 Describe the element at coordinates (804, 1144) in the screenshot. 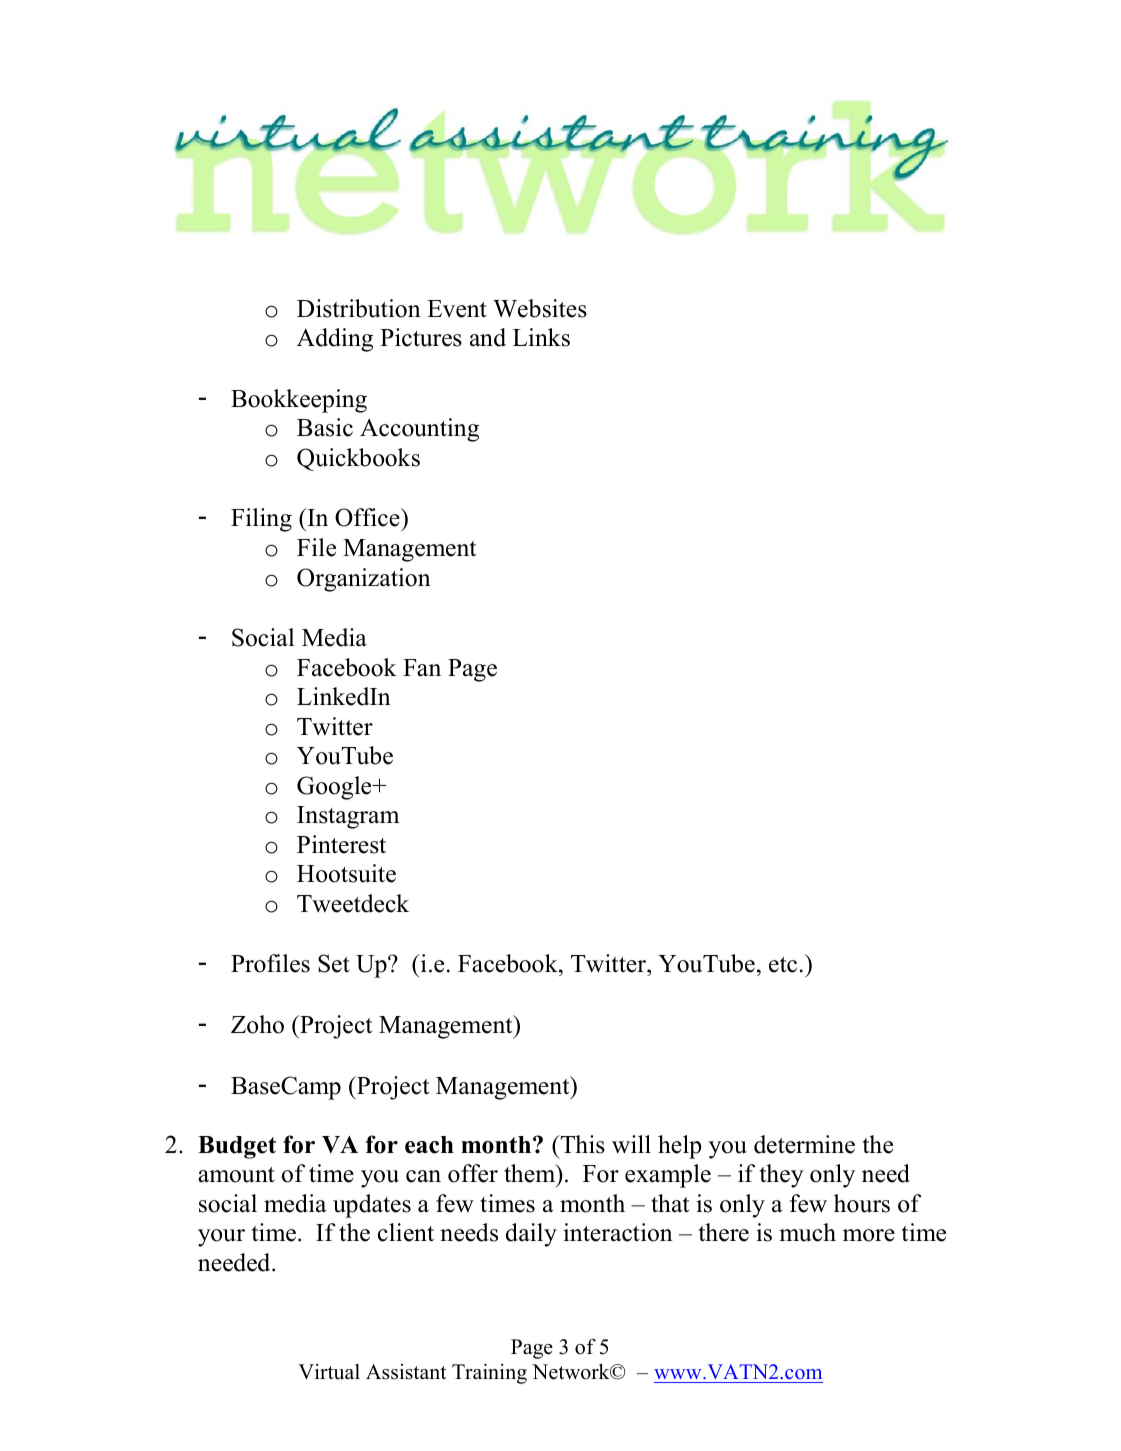

I see `determine` at that location.
